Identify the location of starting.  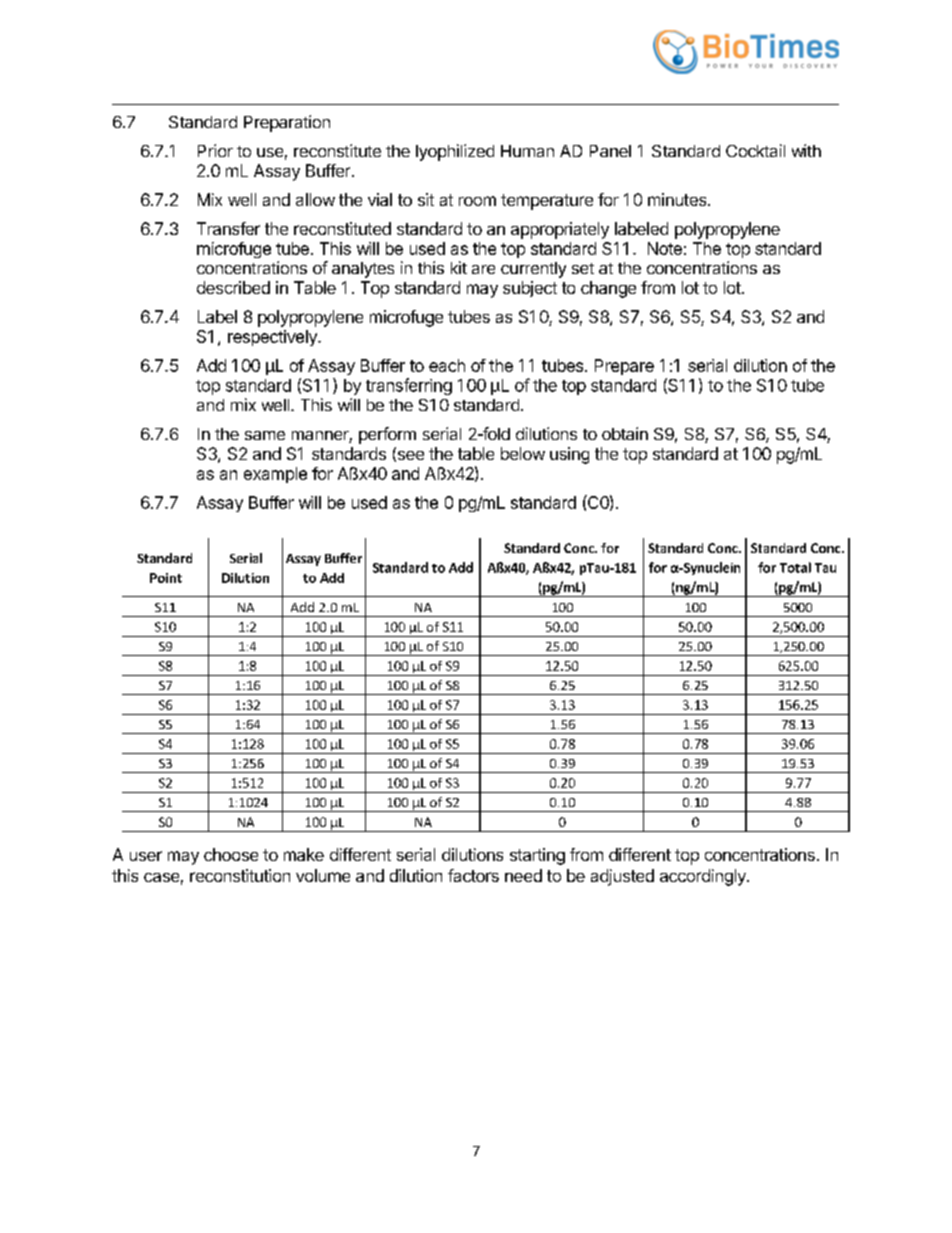
(537, 856).
